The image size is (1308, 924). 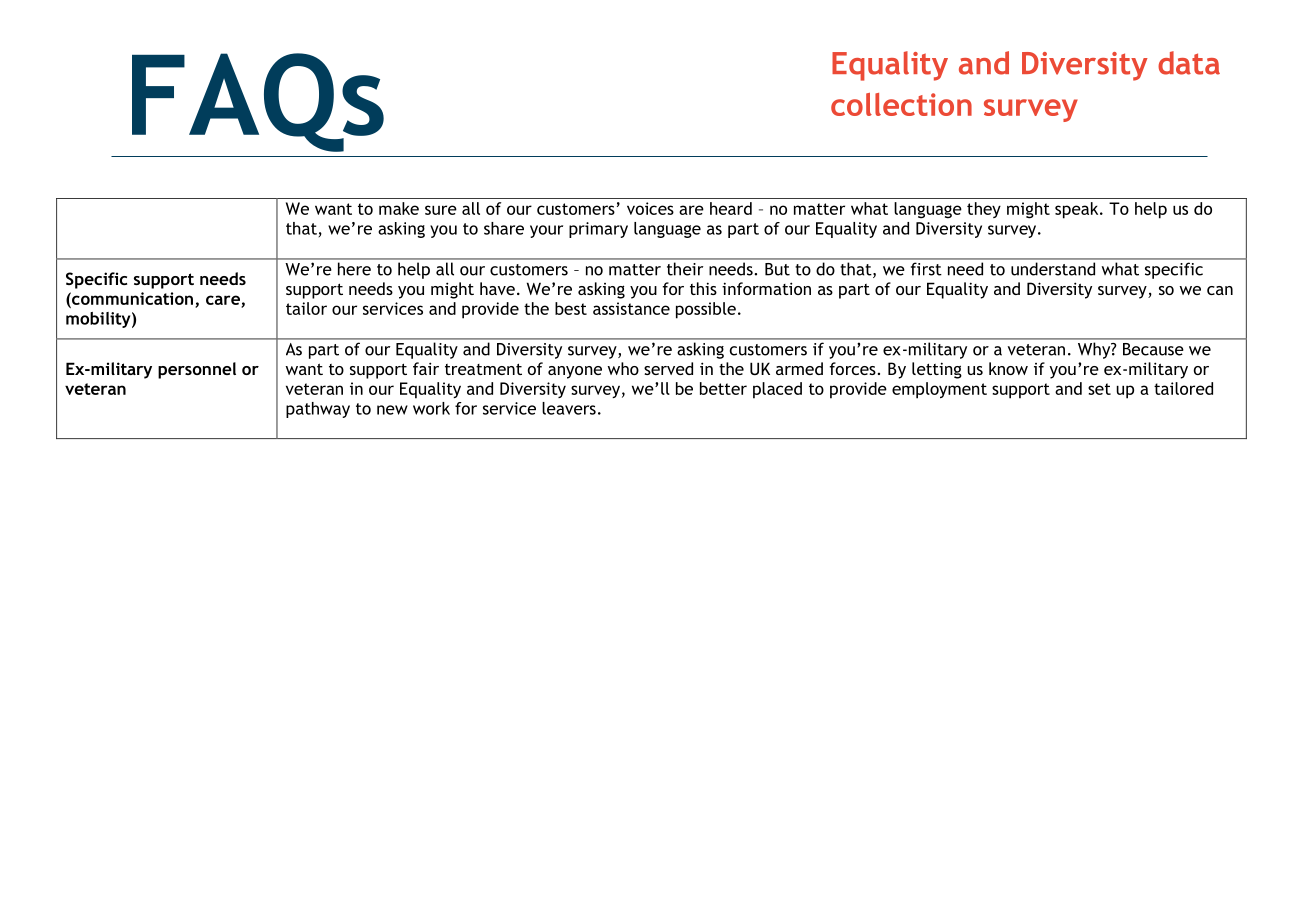 I want to click on care, so click(x=224, y=301).
